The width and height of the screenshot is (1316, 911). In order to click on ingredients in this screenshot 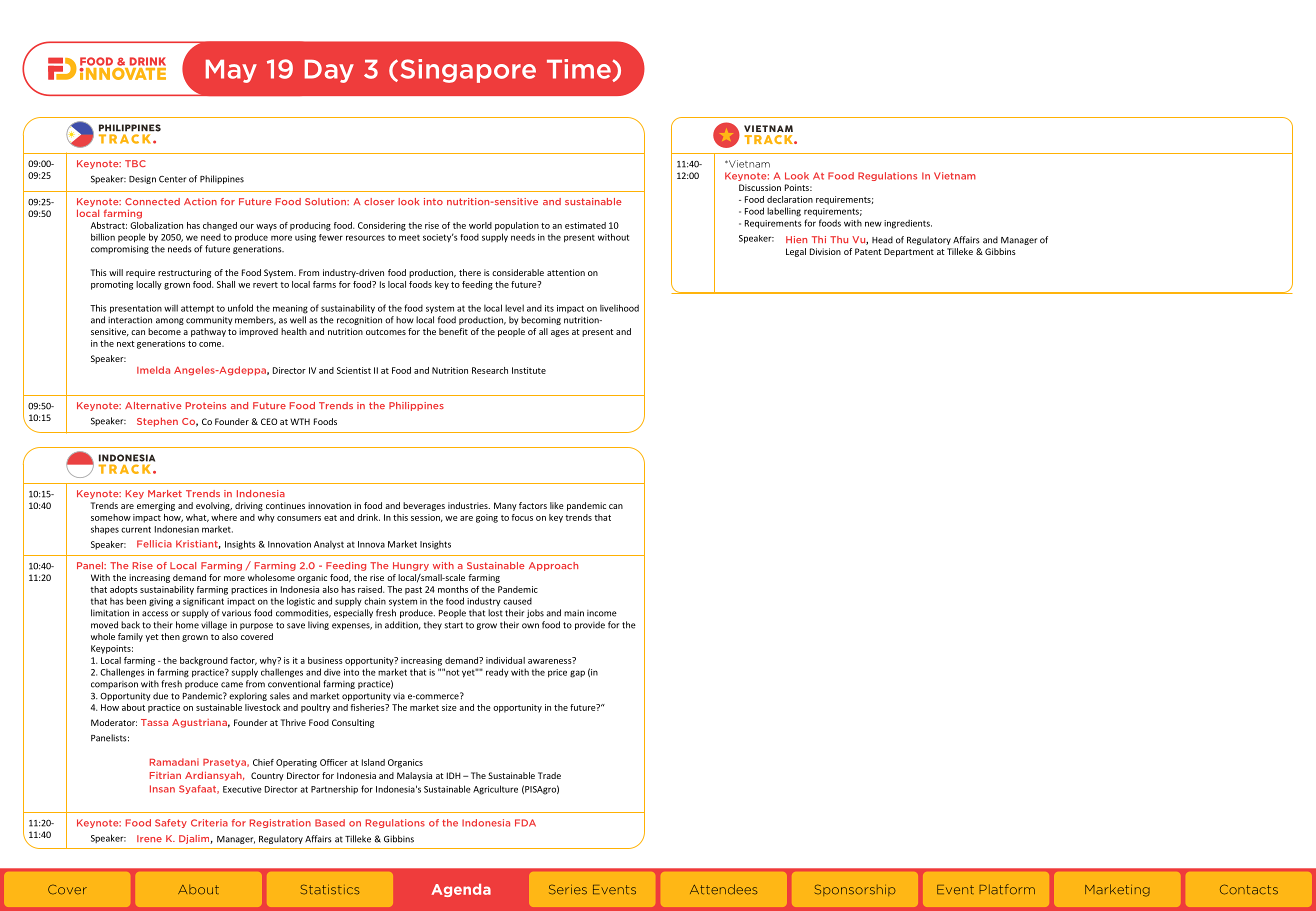, I will do `click(908, 224)`.
